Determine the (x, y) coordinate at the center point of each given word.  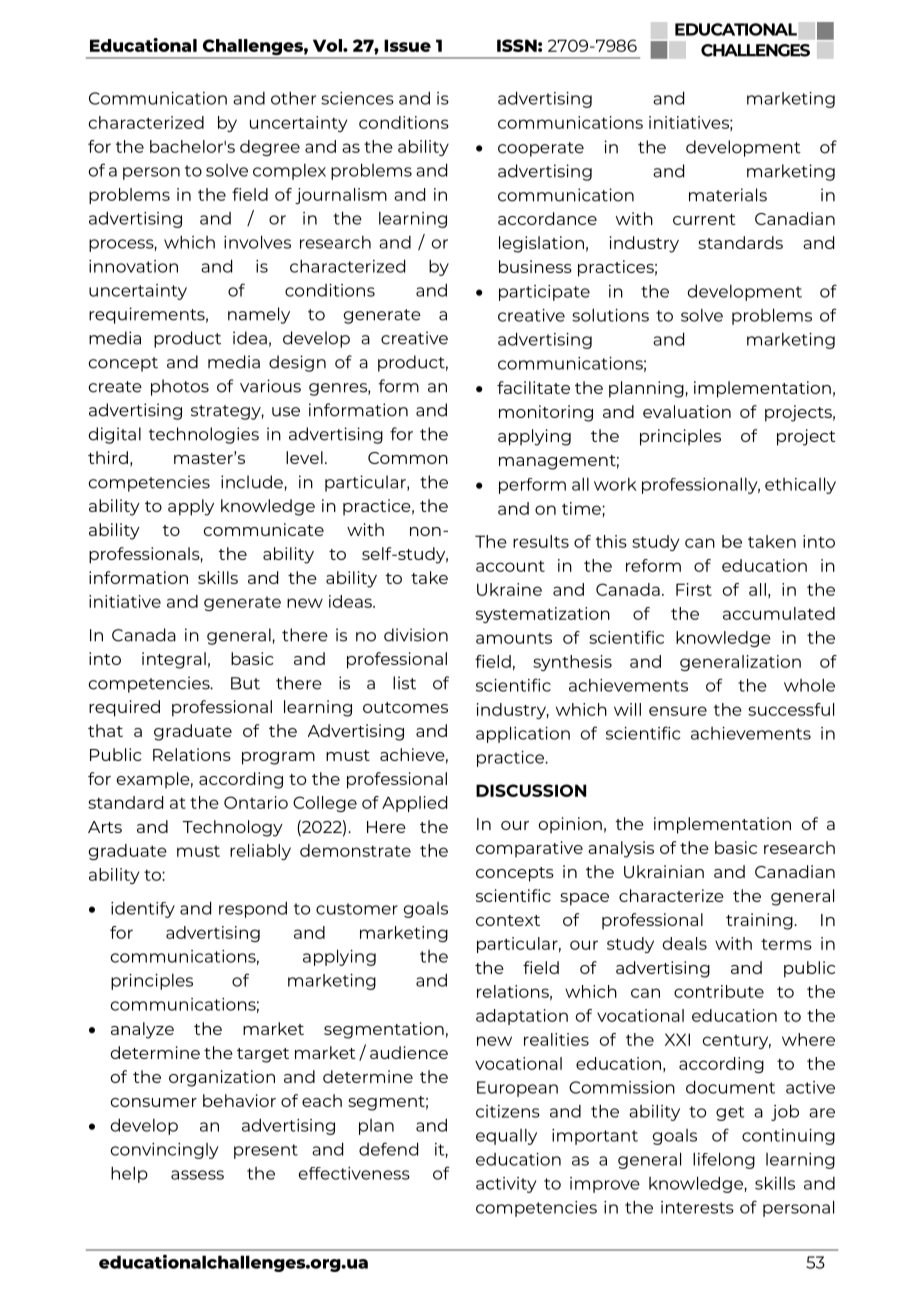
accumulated (779, 613)
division (416, 635)
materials (728, 195)
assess (197, 1175)
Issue (407, 45)
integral (174, 660)
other (293, 98)
